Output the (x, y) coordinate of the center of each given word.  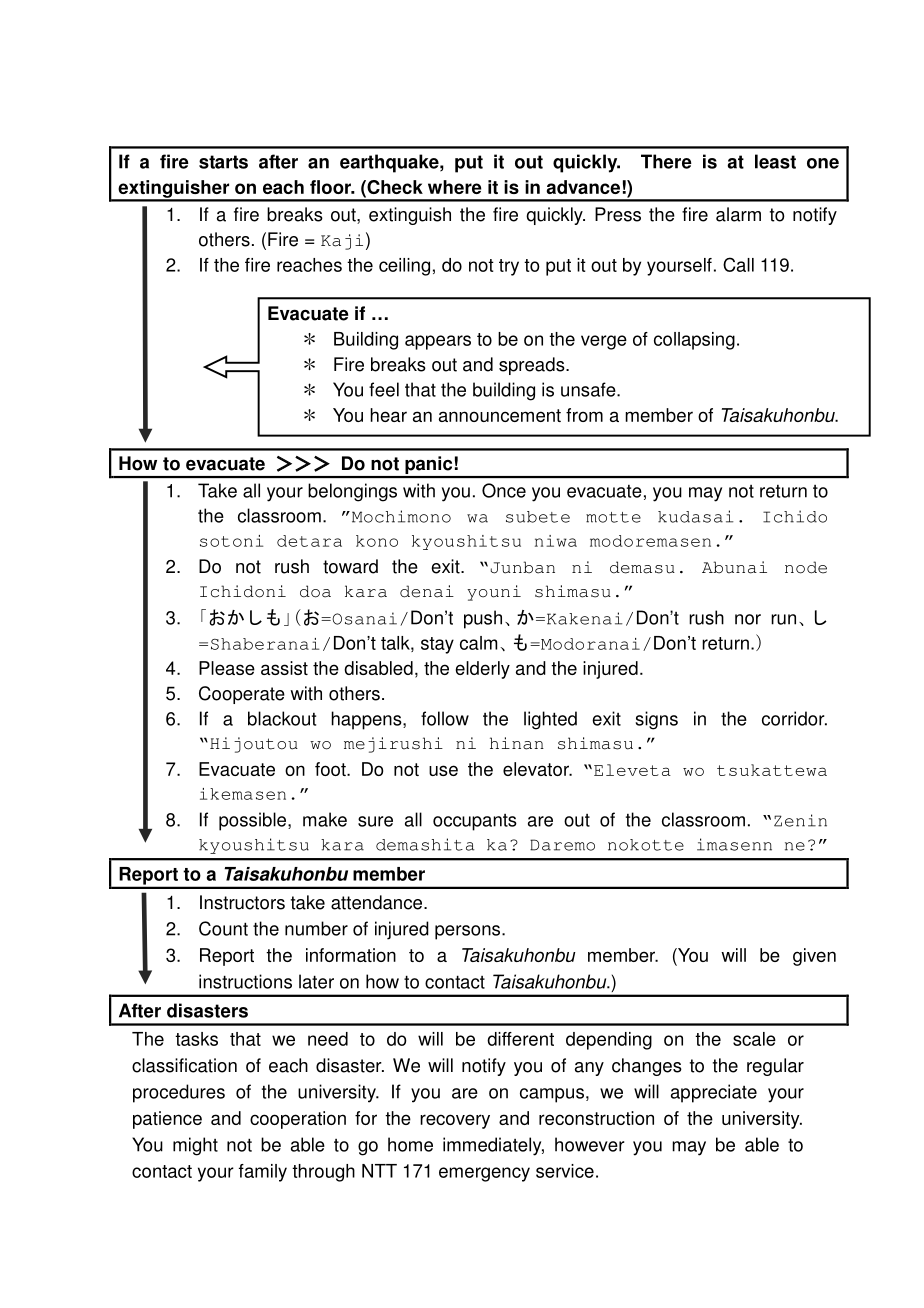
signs (656, 720)
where (454, 187)
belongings (352, 492)
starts (223, 162)
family (263, 1173)
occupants (475, 822)
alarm (738, 214)
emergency (484, 1174)
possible (254, 821)
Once (504, 490)
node (806, 567)
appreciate (714, 1093)
